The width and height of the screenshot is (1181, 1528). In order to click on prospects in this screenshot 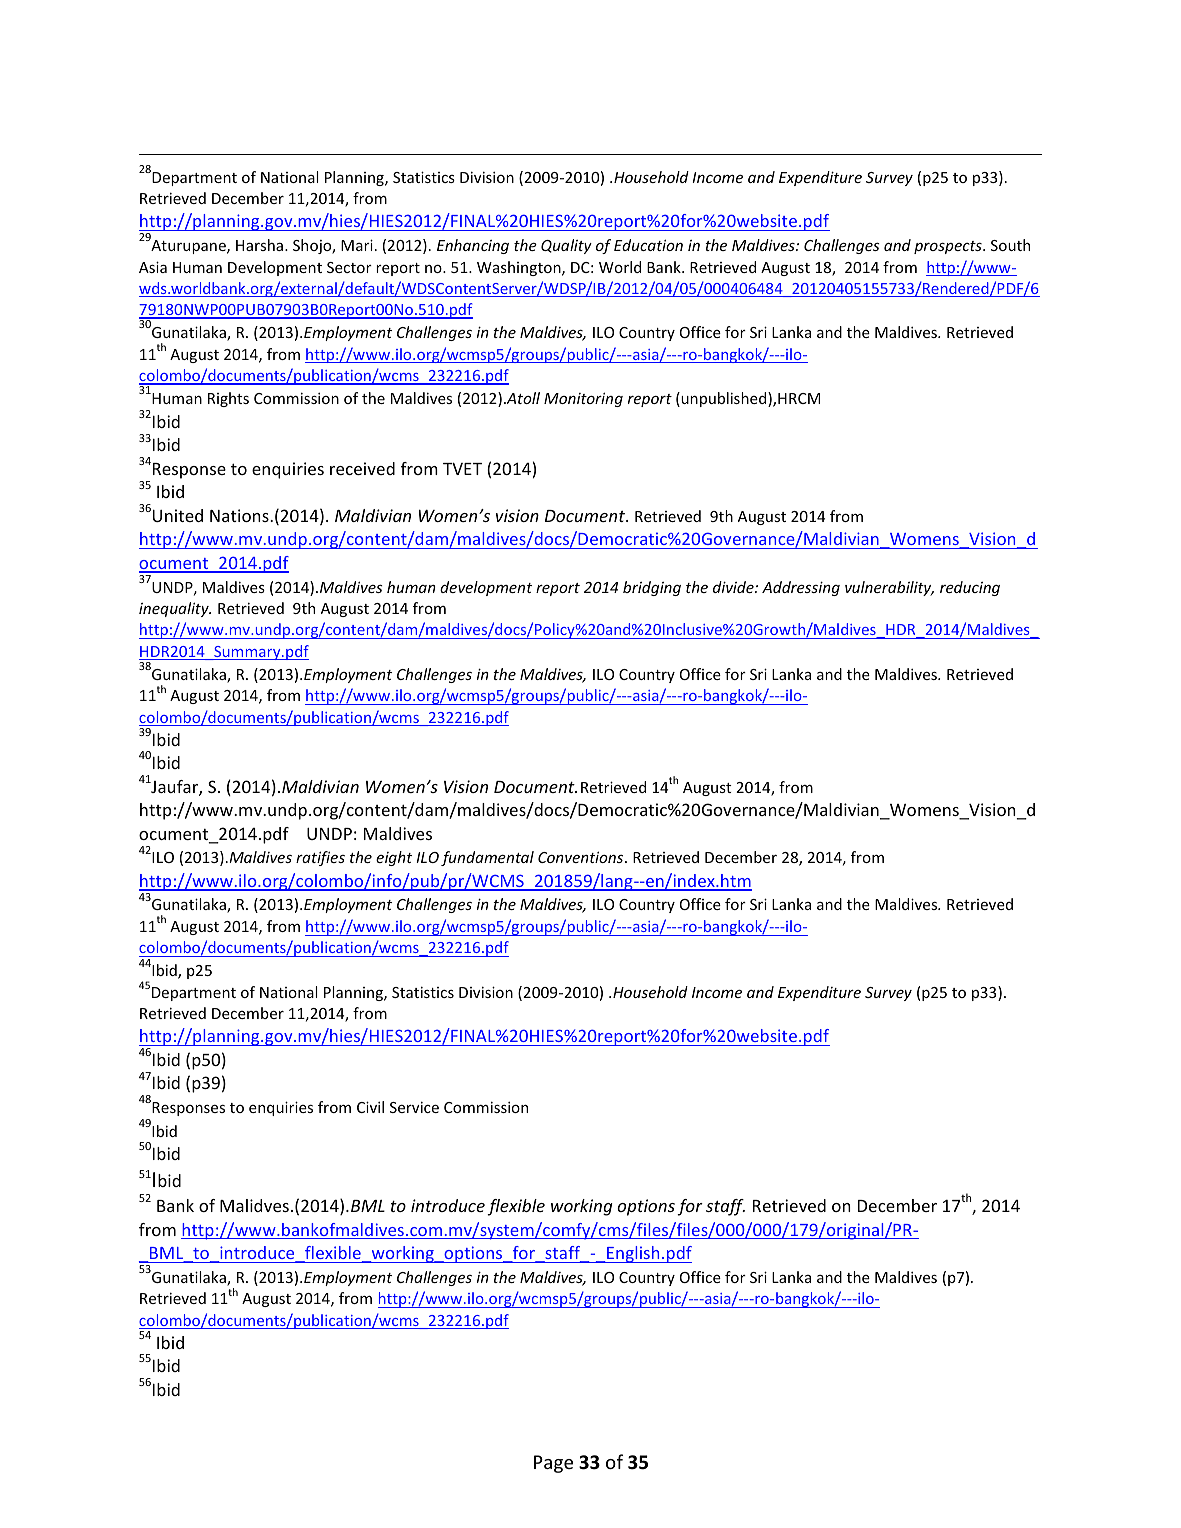, I will do `click(949, 247)`.
